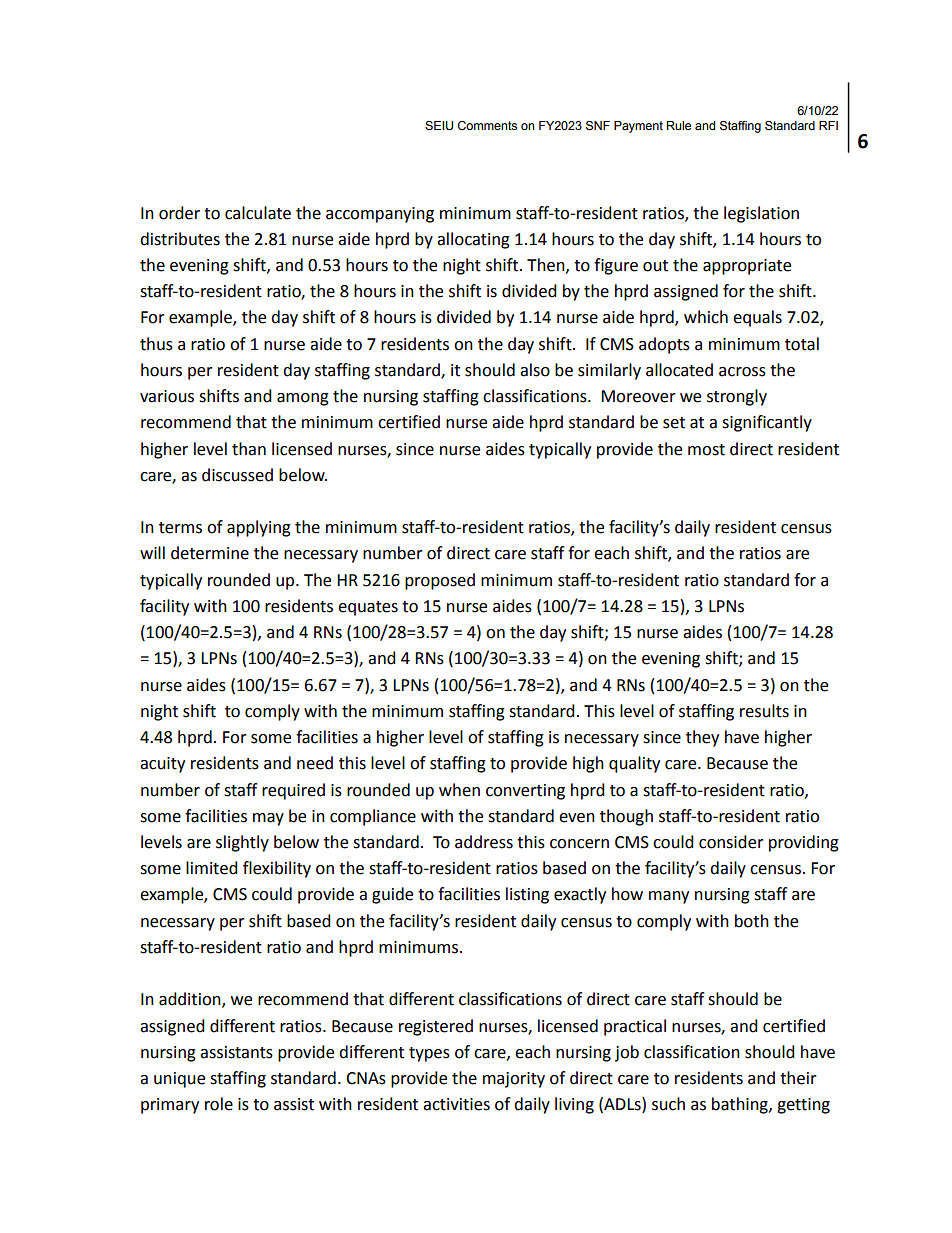  Describe the element at coordinates (258, 213) in the screenshot. I see `calculate` at that location.
